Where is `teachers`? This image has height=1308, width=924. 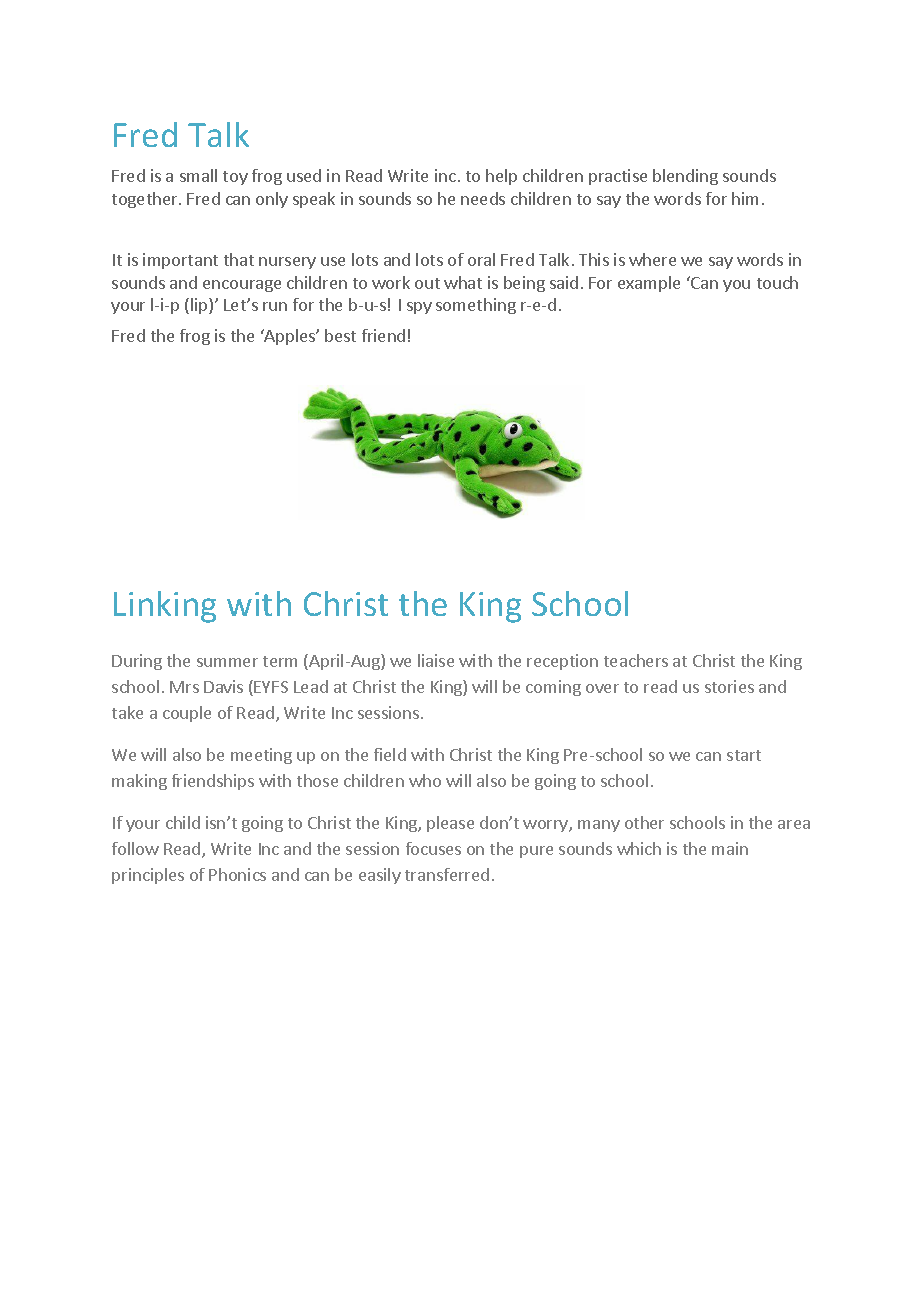 teachers is located at coordinates (636, 660).
